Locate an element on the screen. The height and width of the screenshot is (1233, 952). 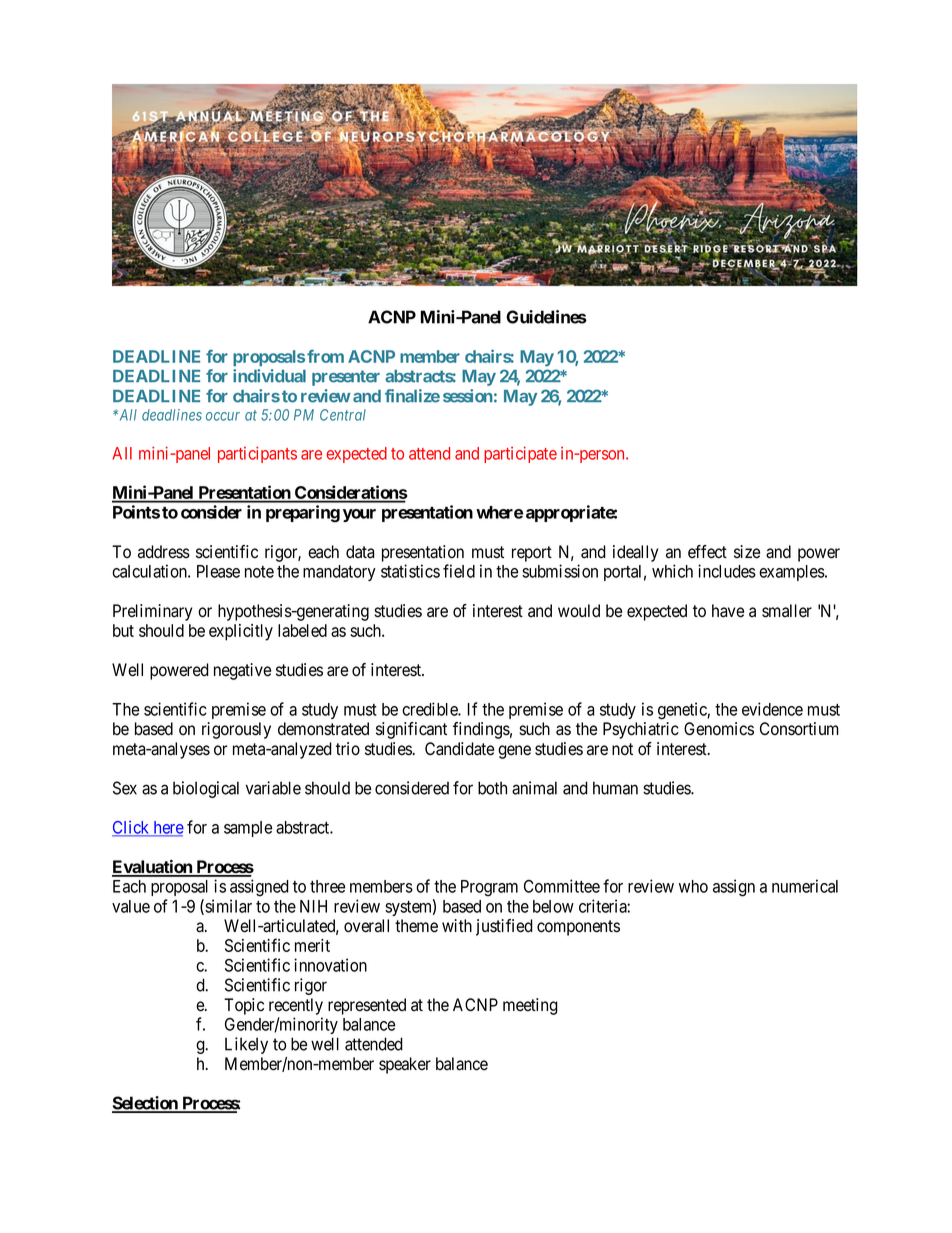
Genomics is located at coordinates (719, 729).
